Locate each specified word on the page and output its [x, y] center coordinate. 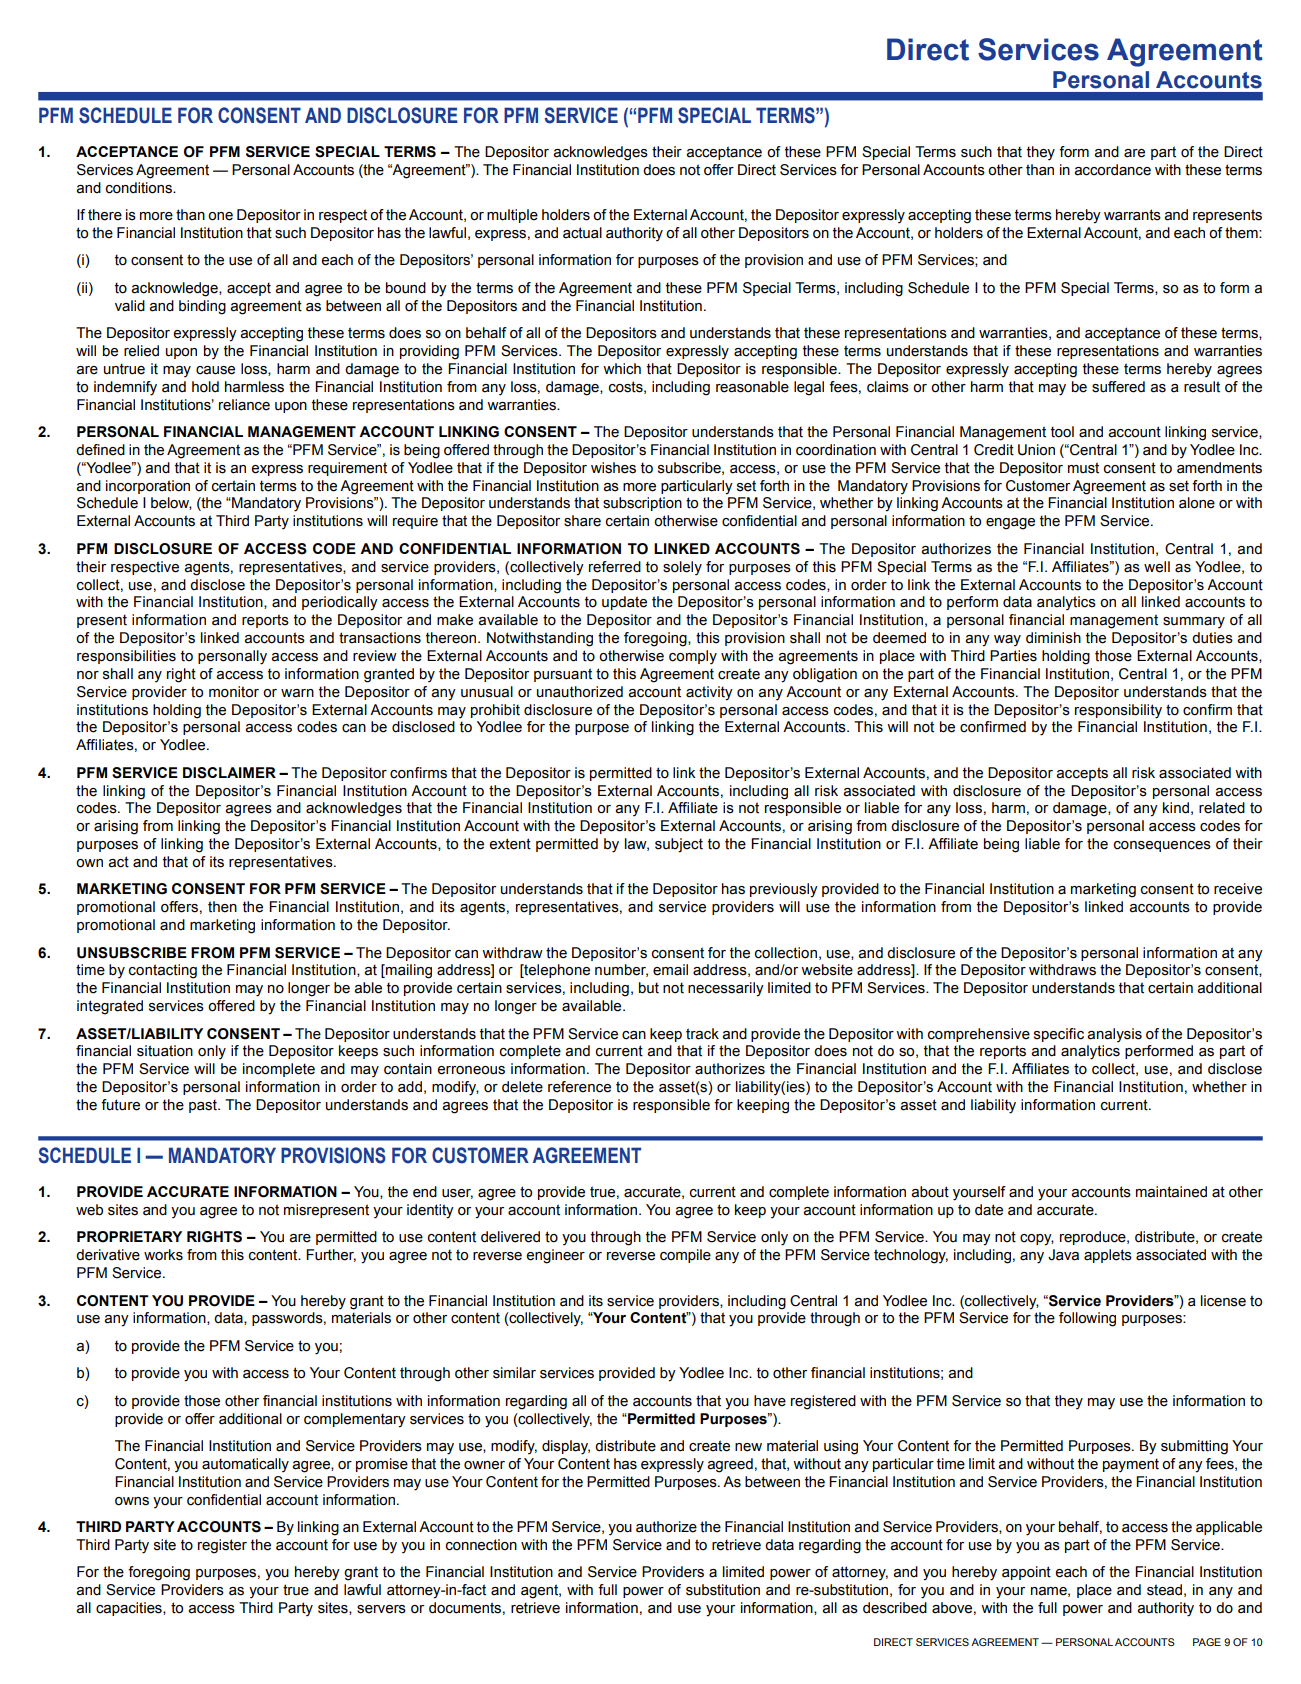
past [204, 1106]
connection [481, 1545]
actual [582, 233]
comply [693, 657]
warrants [1132, 215]
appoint [1026, 1573]
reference [579, 1087]
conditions [140, 188]
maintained [1171, 1192]
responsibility [1118, 711]
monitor [234, 692]
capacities [130, 1609]
